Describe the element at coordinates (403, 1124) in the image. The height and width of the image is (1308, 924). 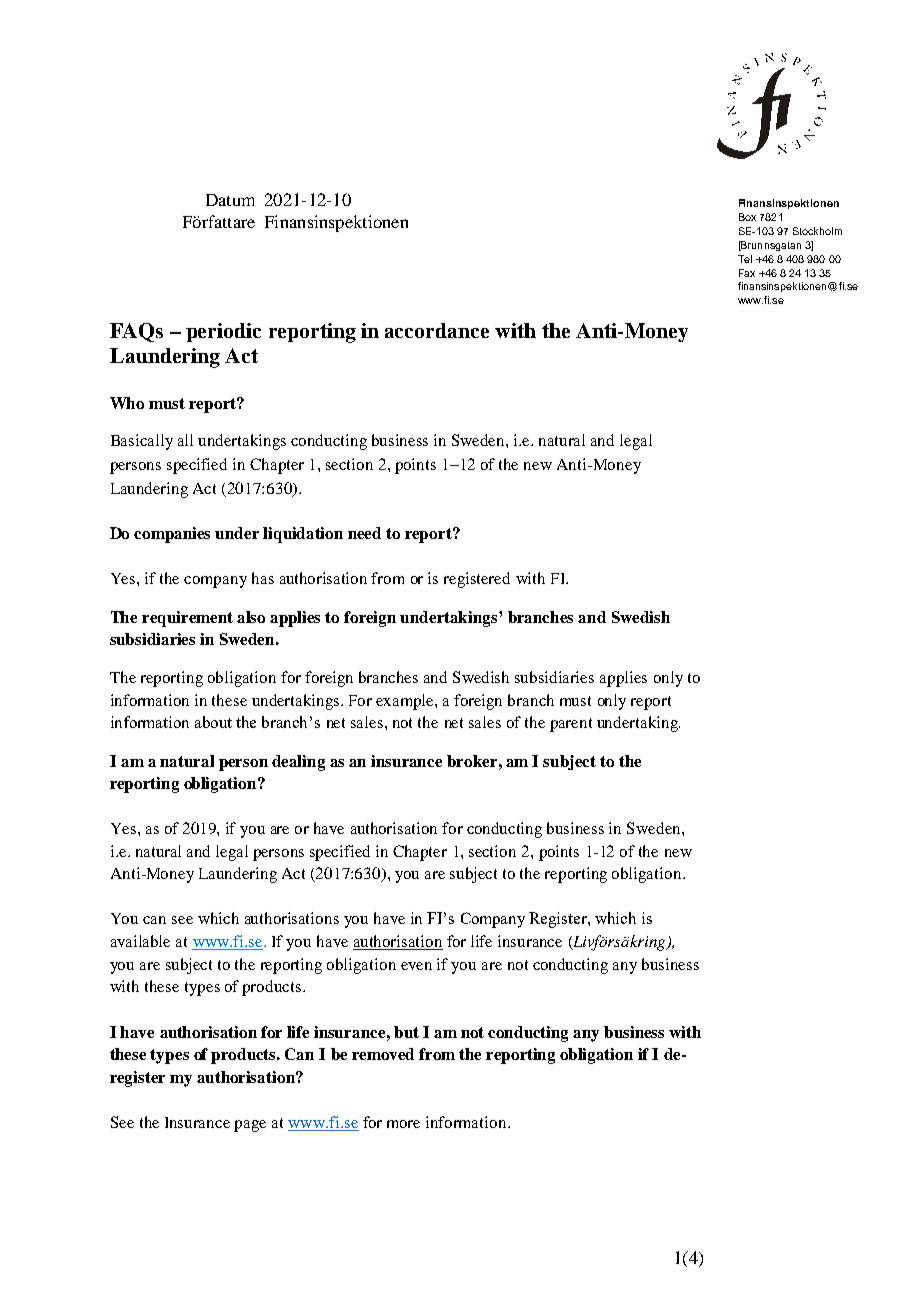
I see `more` at that location.
